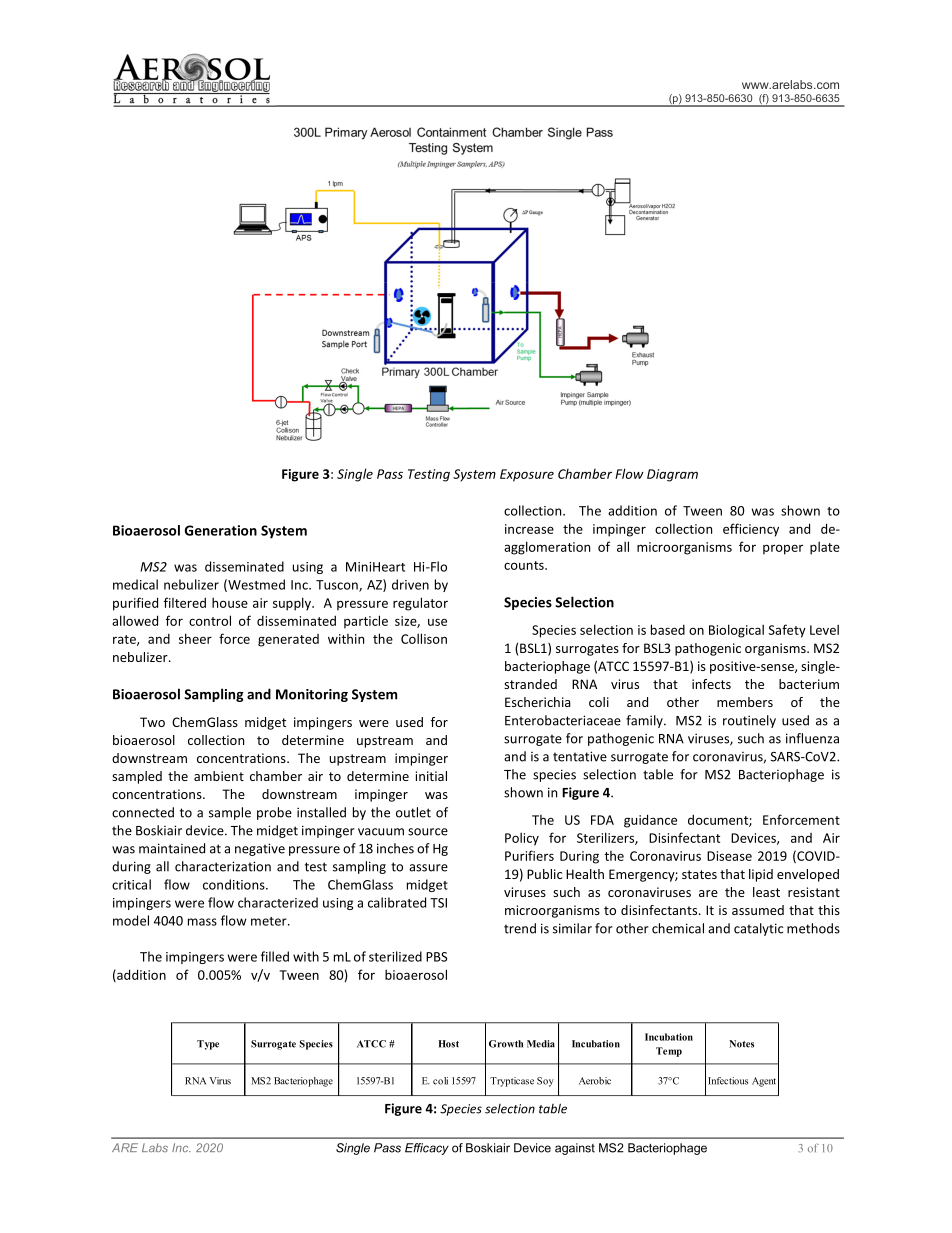 This page has height=1233, width=952. I want to click on Generation, so click(221, 530).
